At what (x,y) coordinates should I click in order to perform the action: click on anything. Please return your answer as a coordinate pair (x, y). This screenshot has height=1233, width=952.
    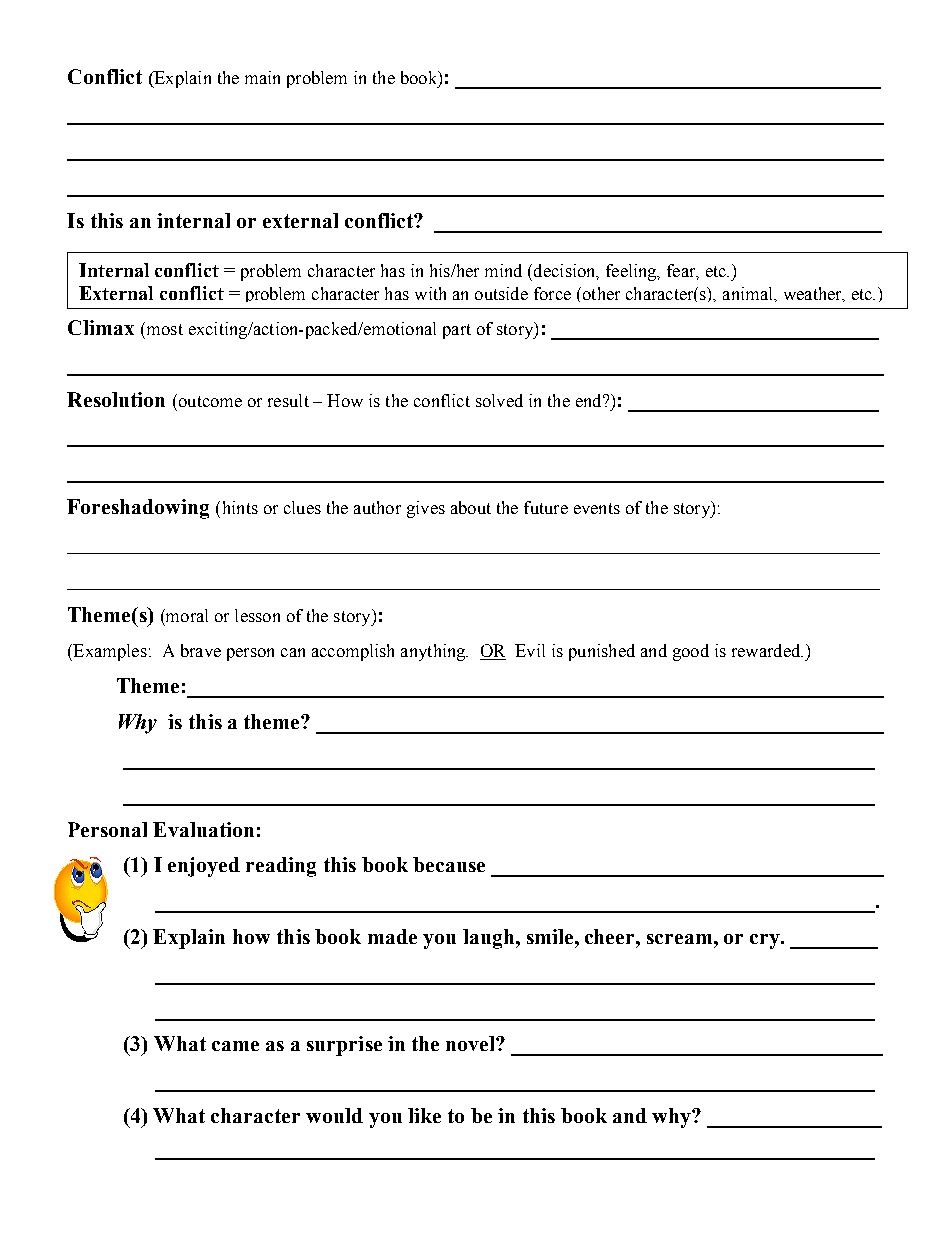
    Looking at the image, I should click on (434, 652).
